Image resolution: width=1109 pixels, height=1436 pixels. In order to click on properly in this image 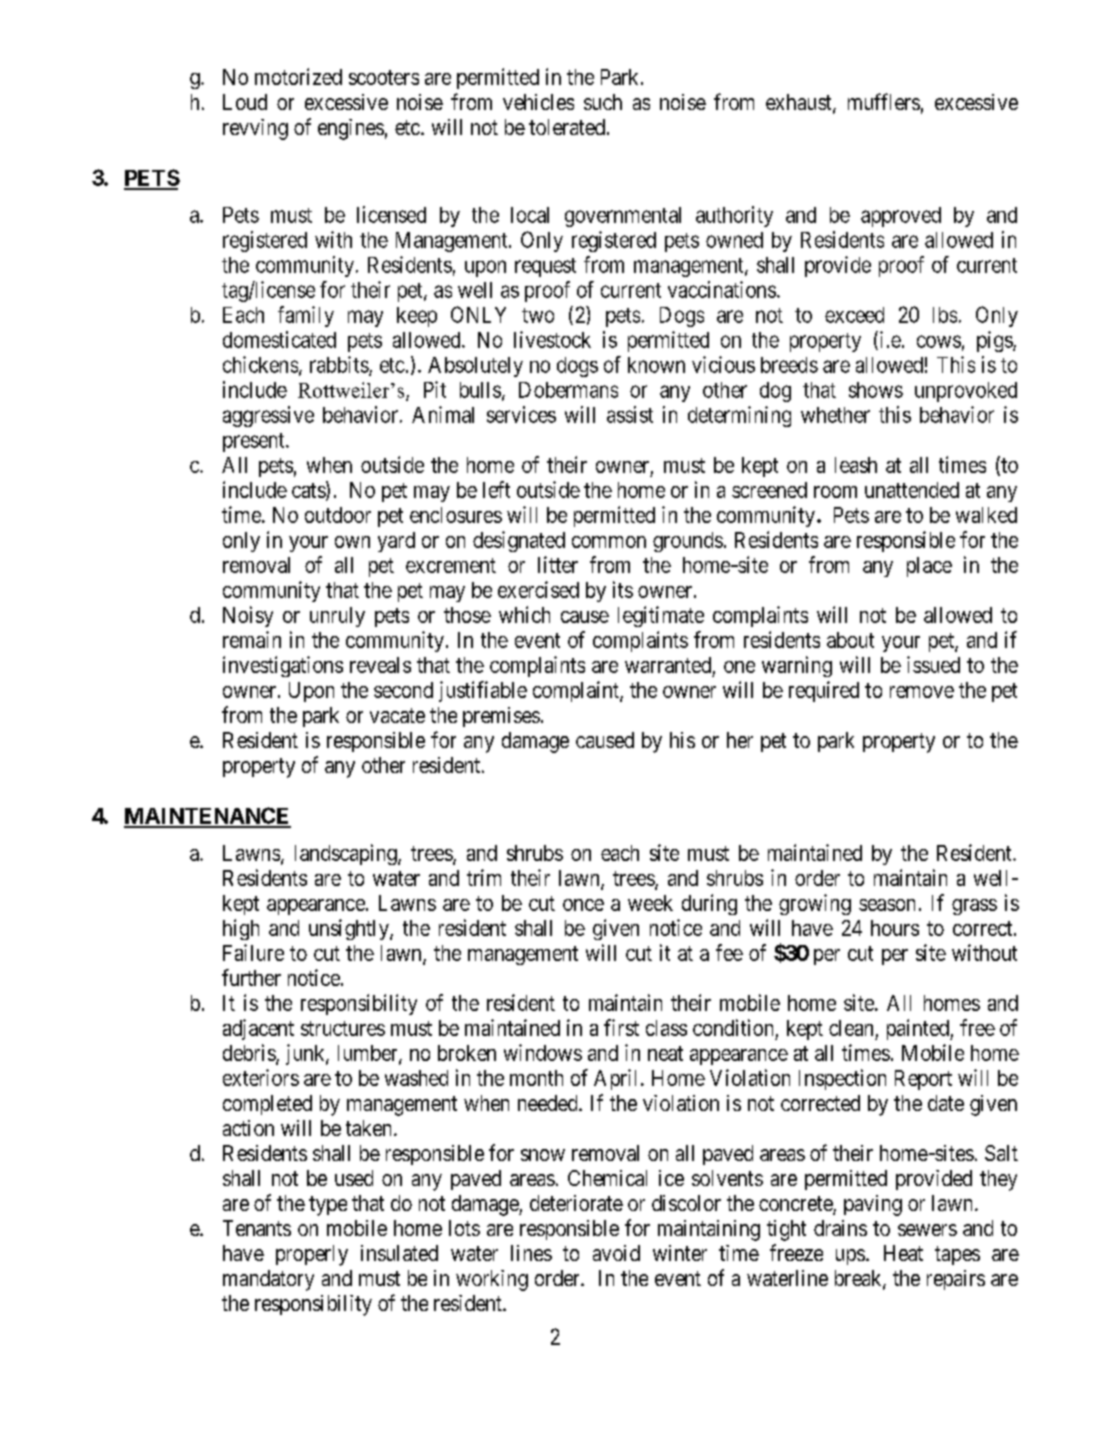, I will do `click(312, 1255)`.
